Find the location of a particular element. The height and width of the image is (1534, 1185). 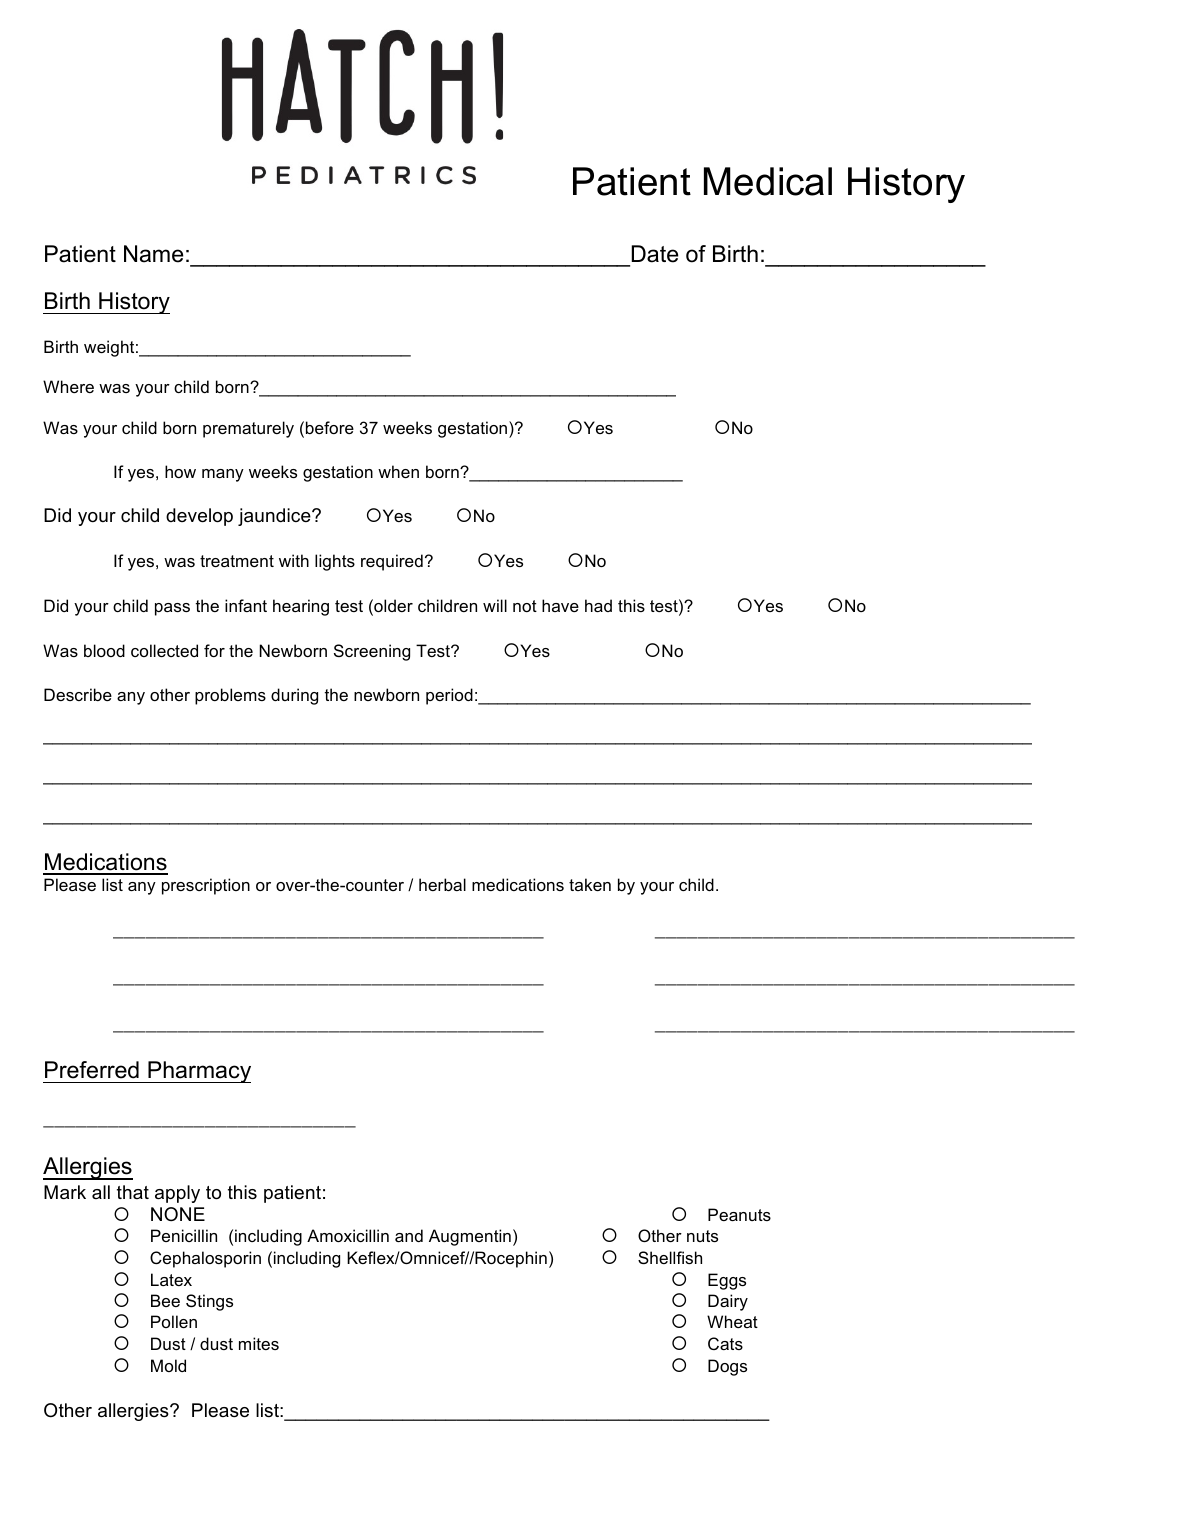

Medical is located at coordinates (768, 181).
